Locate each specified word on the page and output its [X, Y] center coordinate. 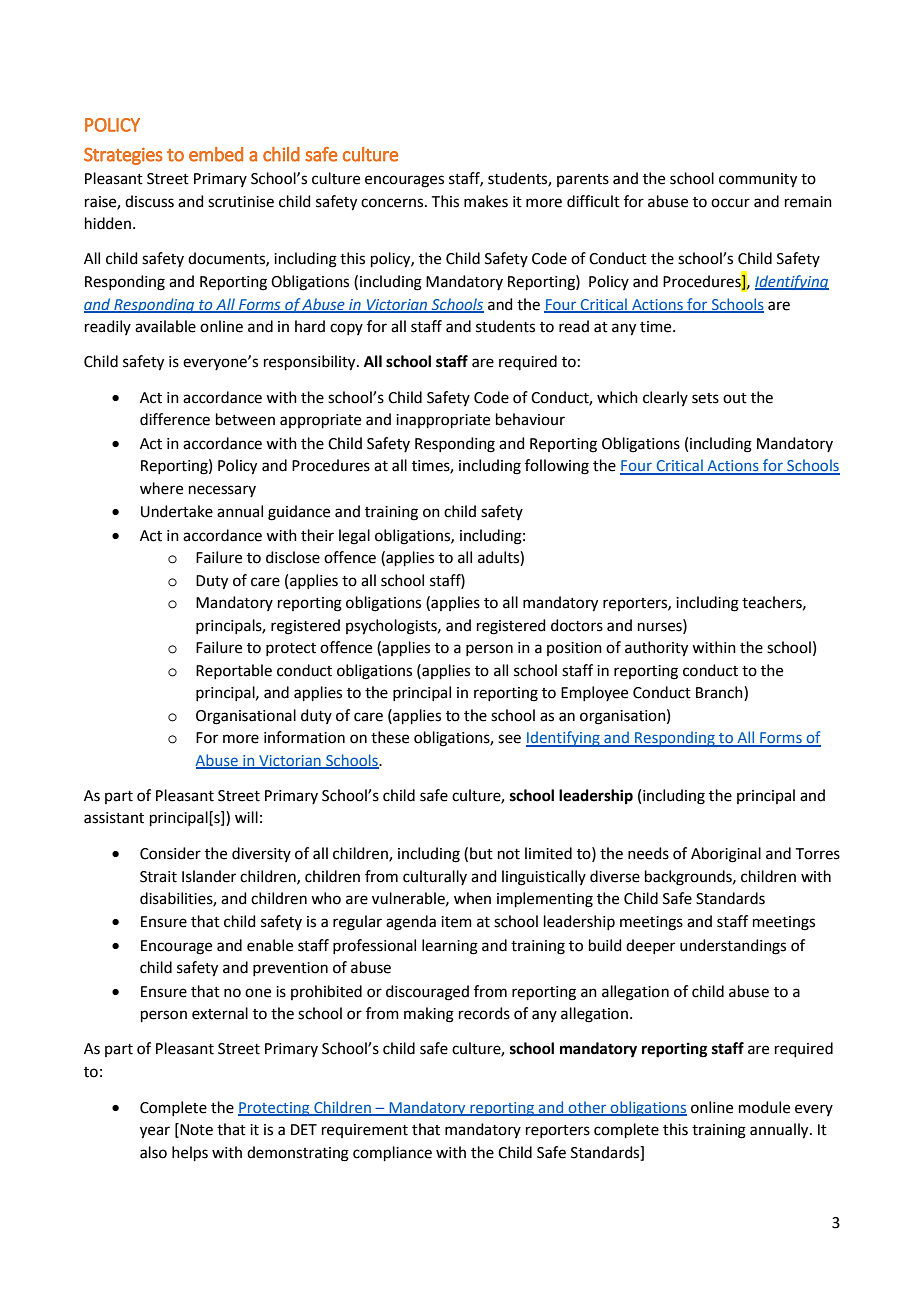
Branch [720, 693]
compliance [392, 1153]
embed [216, 154]
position [574, 649]
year [155, 1132]
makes [486, 201]
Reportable [234, 671]
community [758, 180]
